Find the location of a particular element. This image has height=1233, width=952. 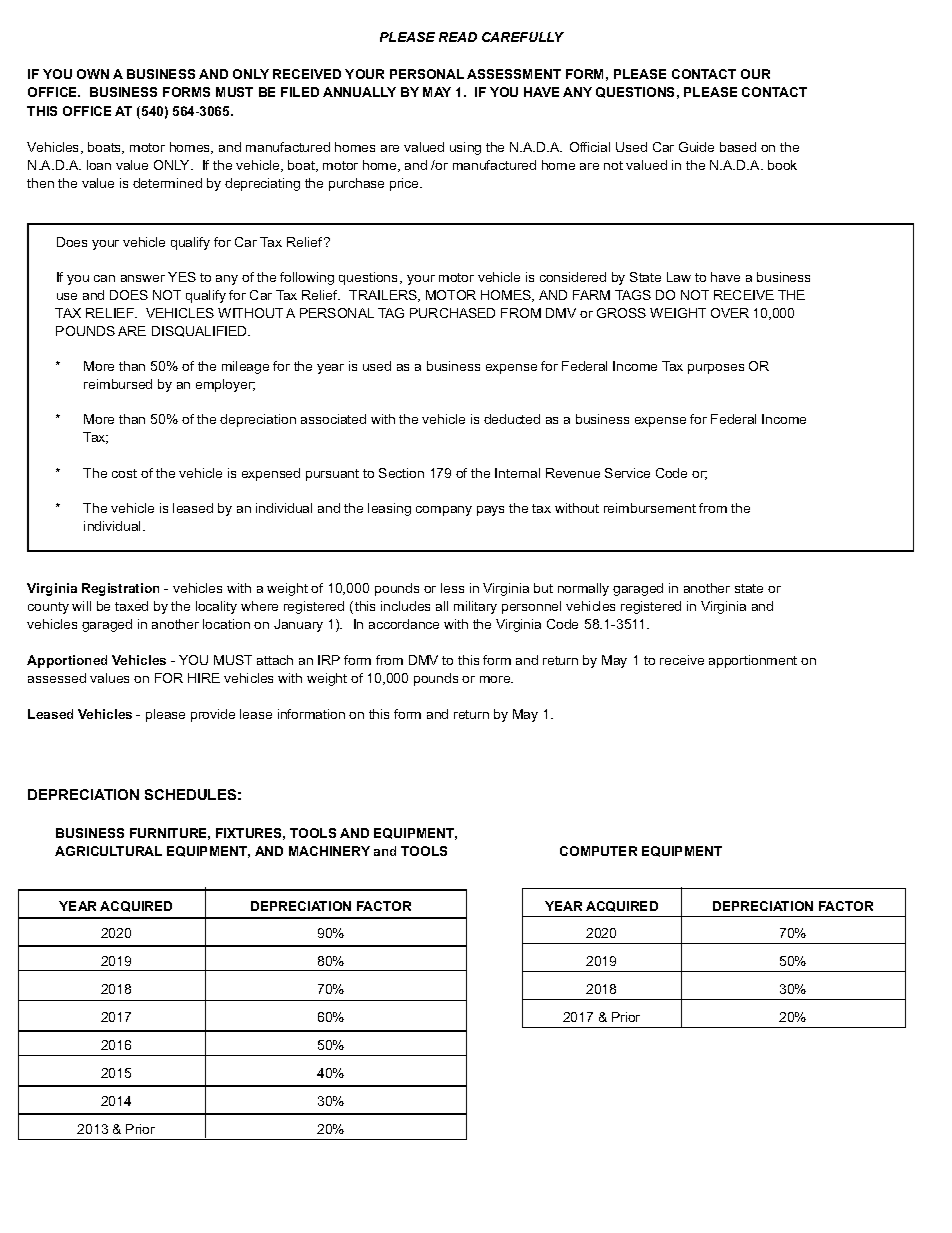

purposes is located at coordinates (716, 369).
